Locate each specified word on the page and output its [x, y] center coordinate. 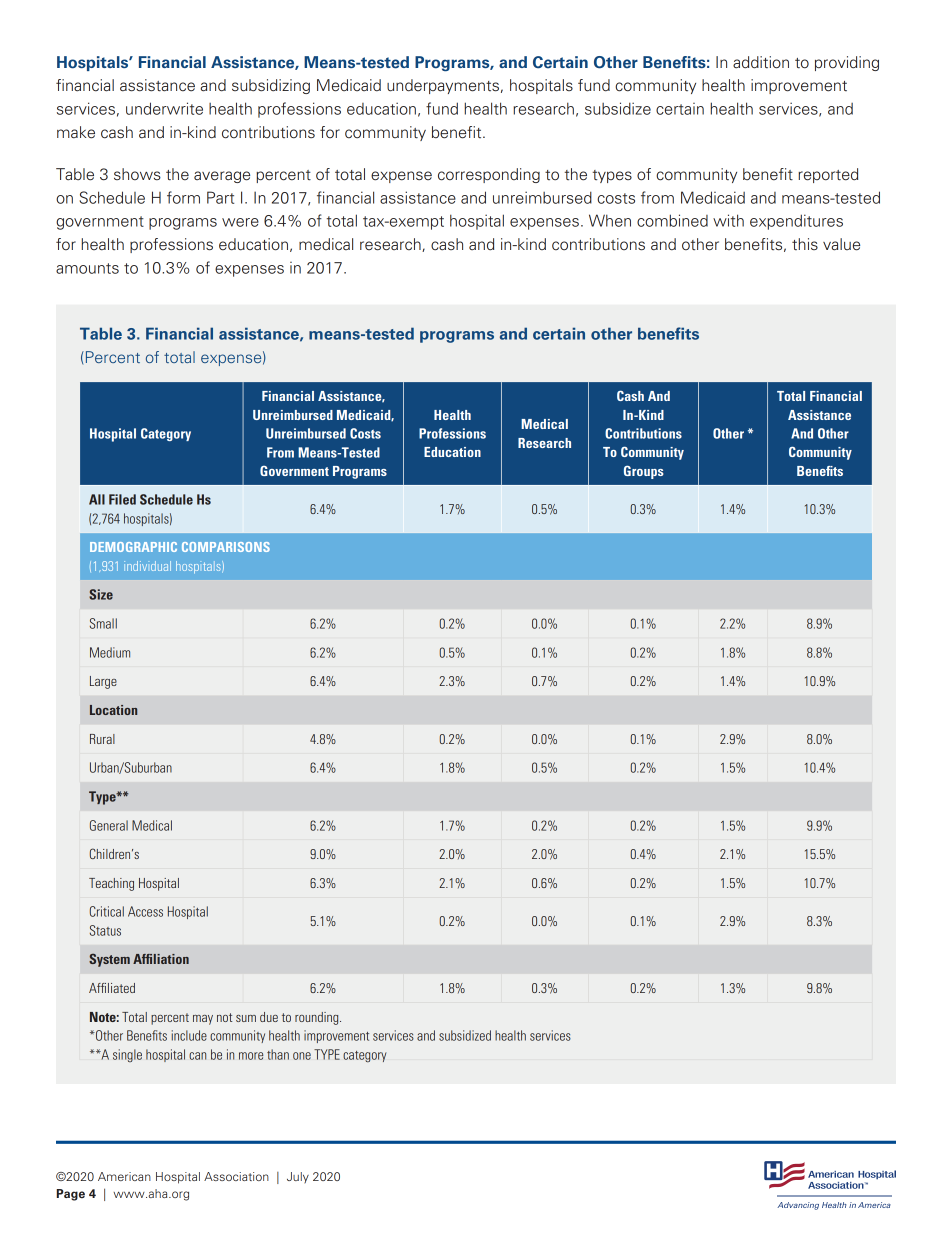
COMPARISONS [226, 547]
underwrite [164, 108]
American [124, 1176]
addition [761, 62]
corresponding [489, 175]
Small [103, 623]
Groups [644, 472]
